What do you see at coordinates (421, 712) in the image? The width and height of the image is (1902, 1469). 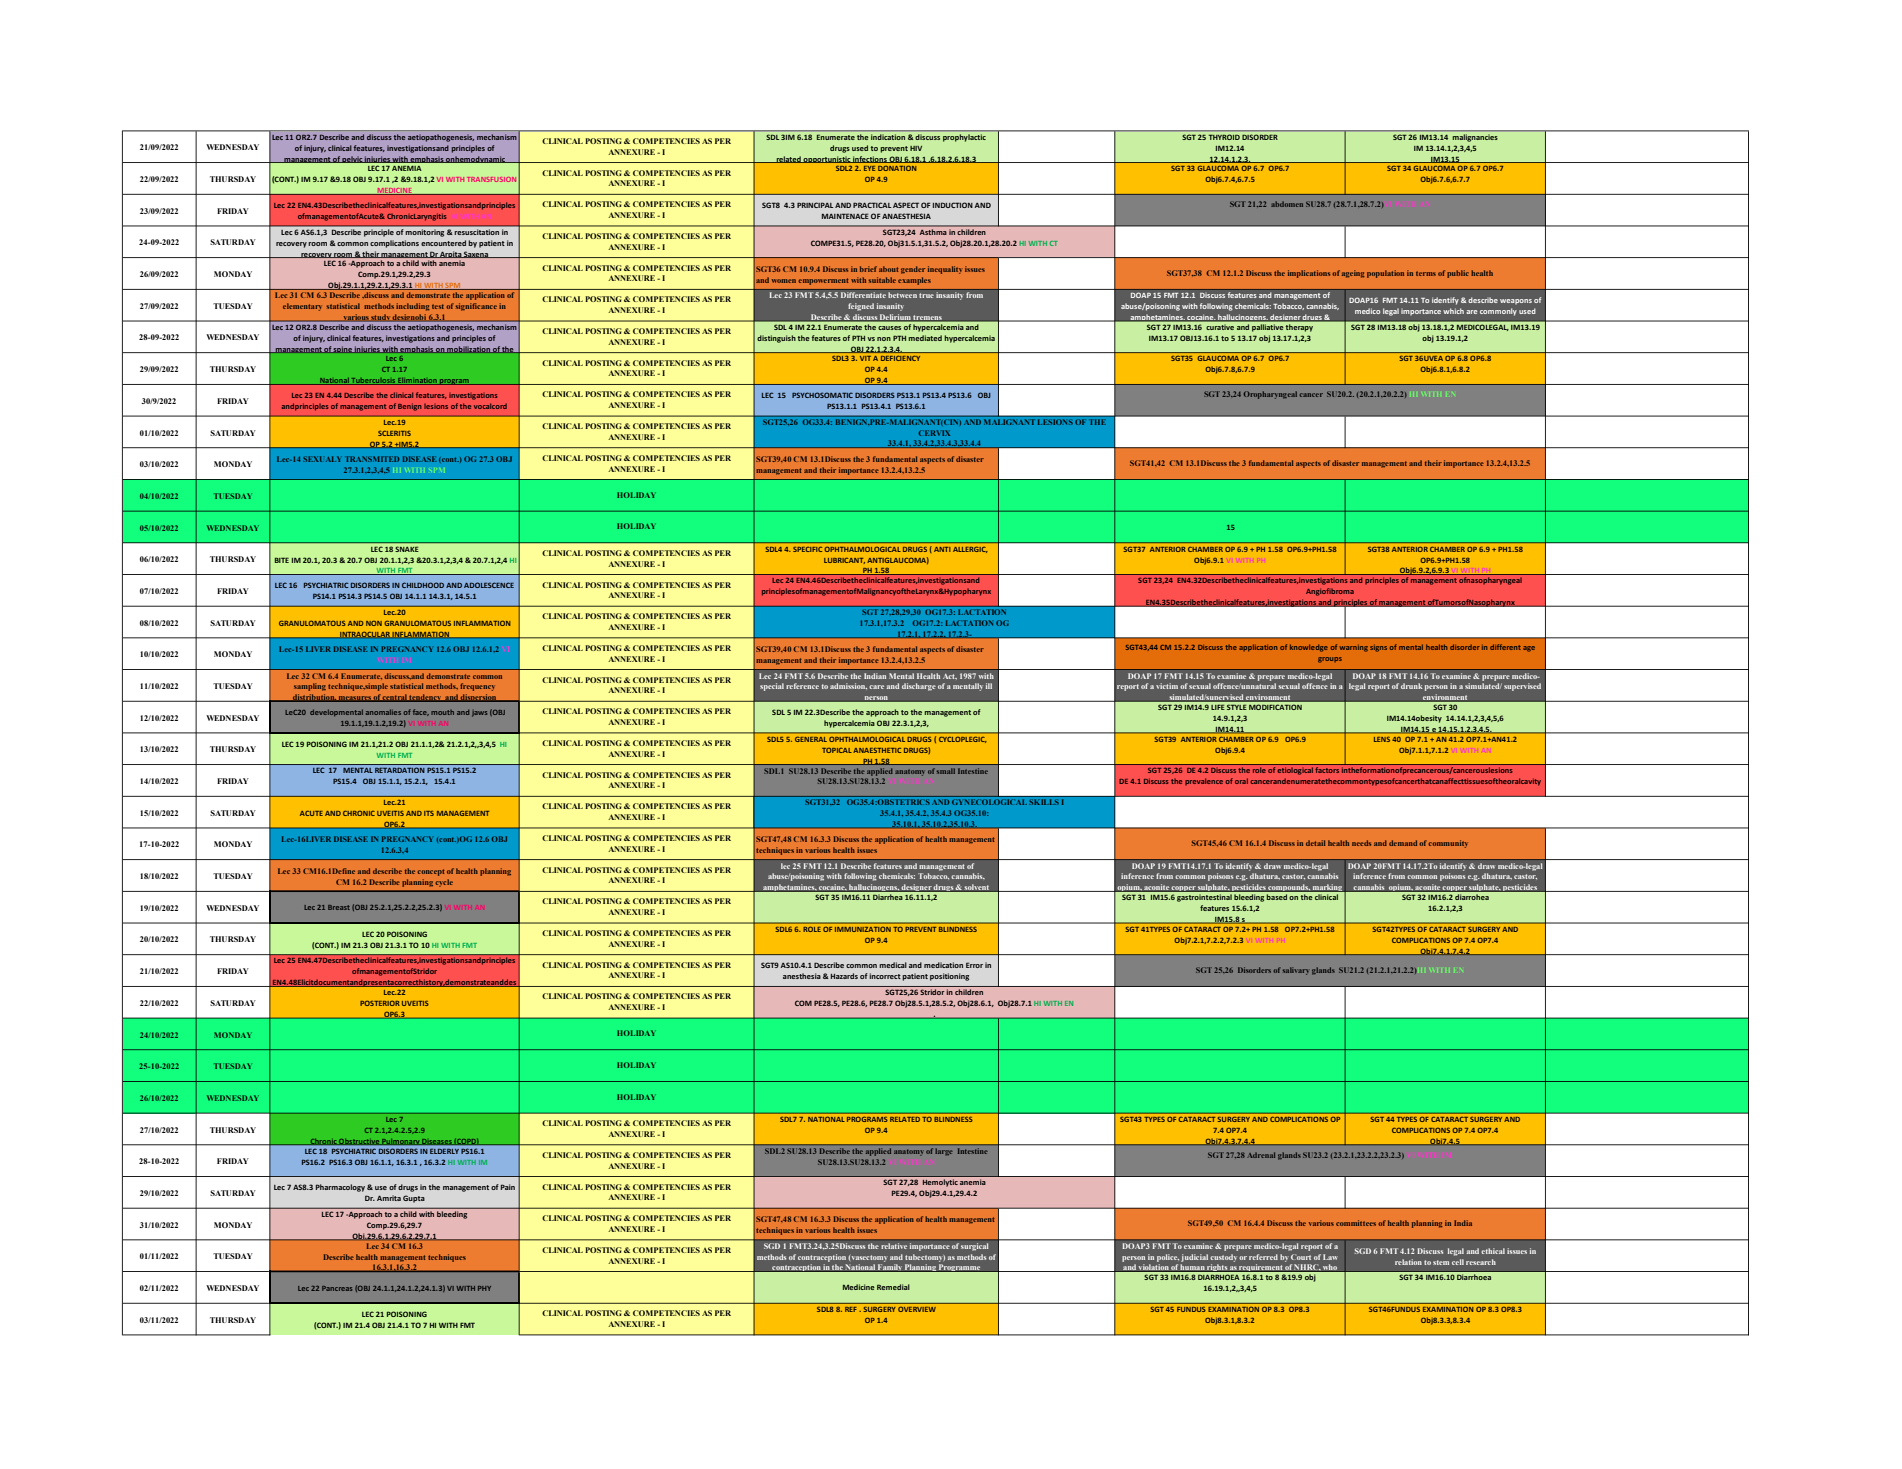 I see `face` at bounding box center [421, 712].
